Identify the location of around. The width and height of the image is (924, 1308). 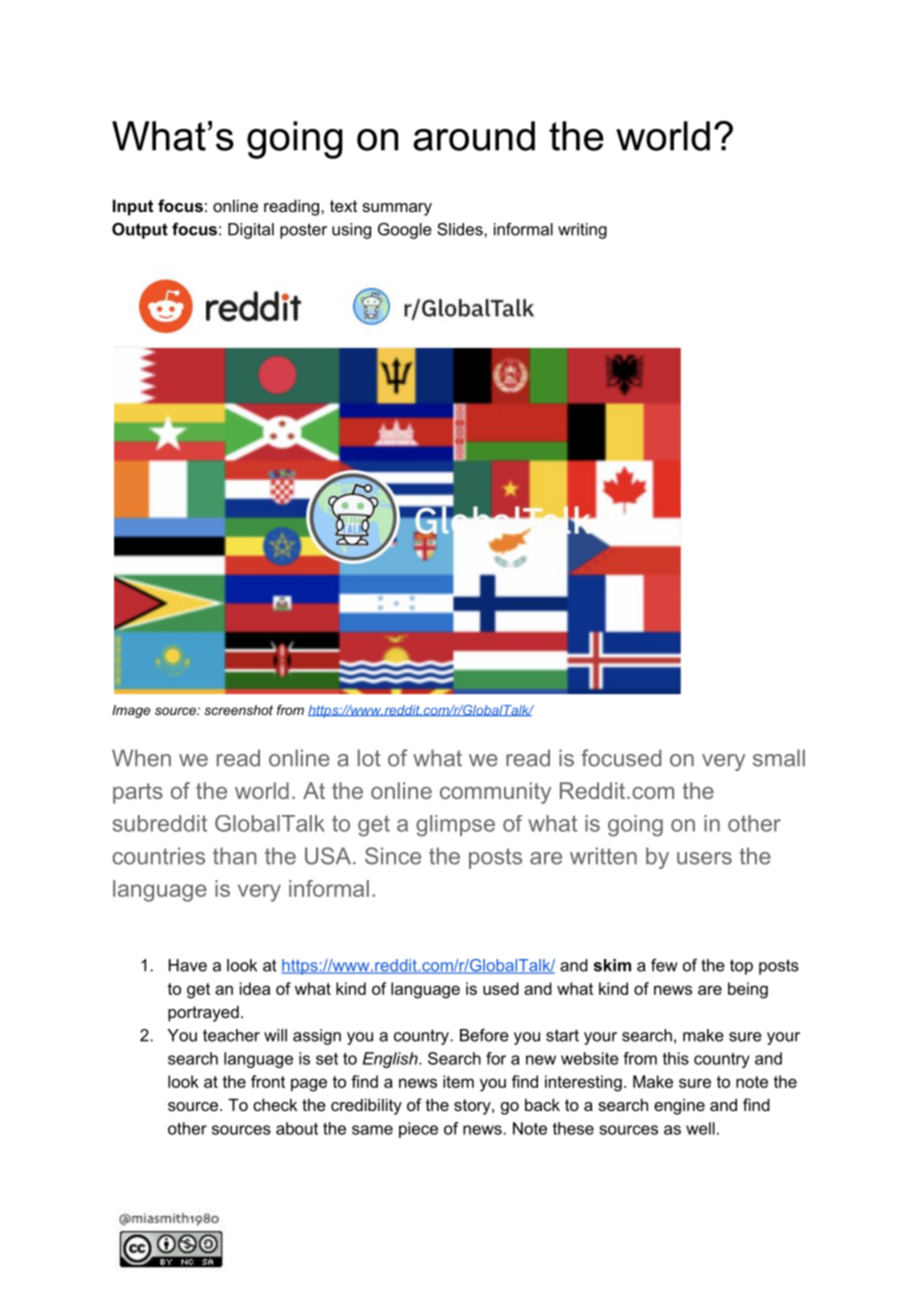
(474, 136).
